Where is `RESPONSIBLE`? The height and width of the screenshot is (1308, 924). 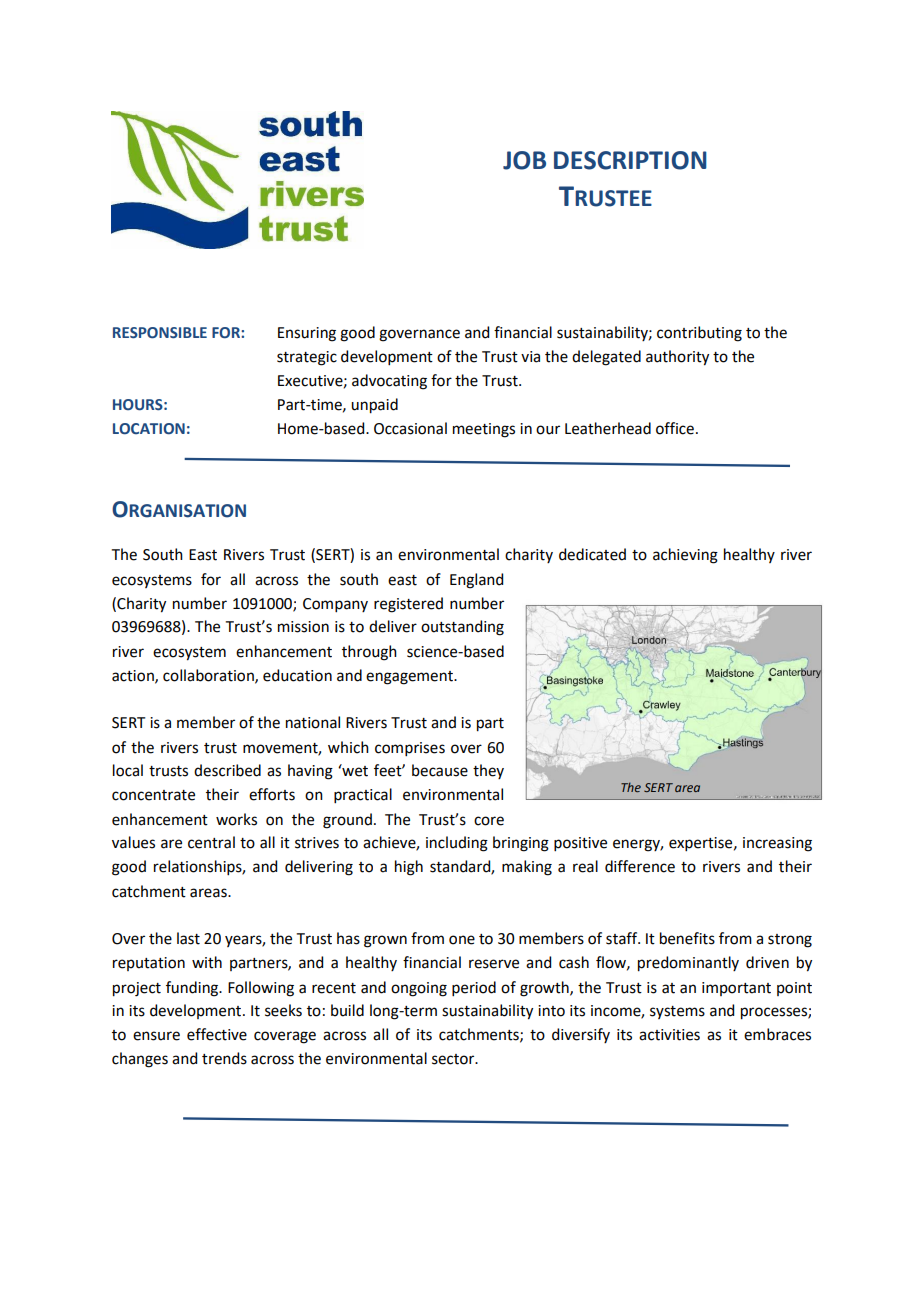
RESPONSIBLE is located at coordinates (160, 333).
